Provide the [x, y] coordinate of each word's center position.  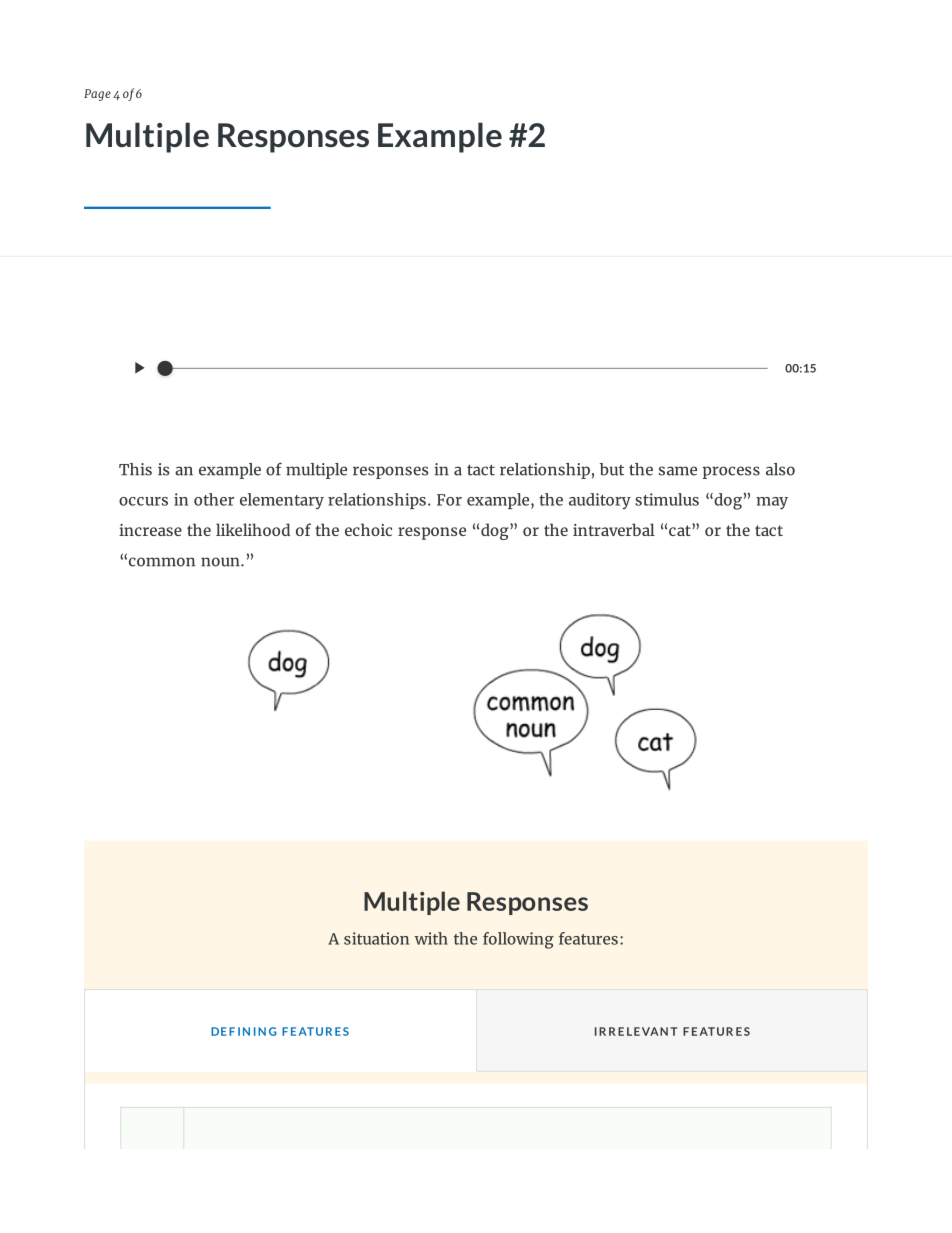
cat [681, 529]
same [678, 471]
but [612, 469]
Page [97, 95]
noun [221, 562]
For [449, 500]
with [431, 938]
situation [376, 938]
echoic [368, 529]
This [135, 469]
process [731, 472]
